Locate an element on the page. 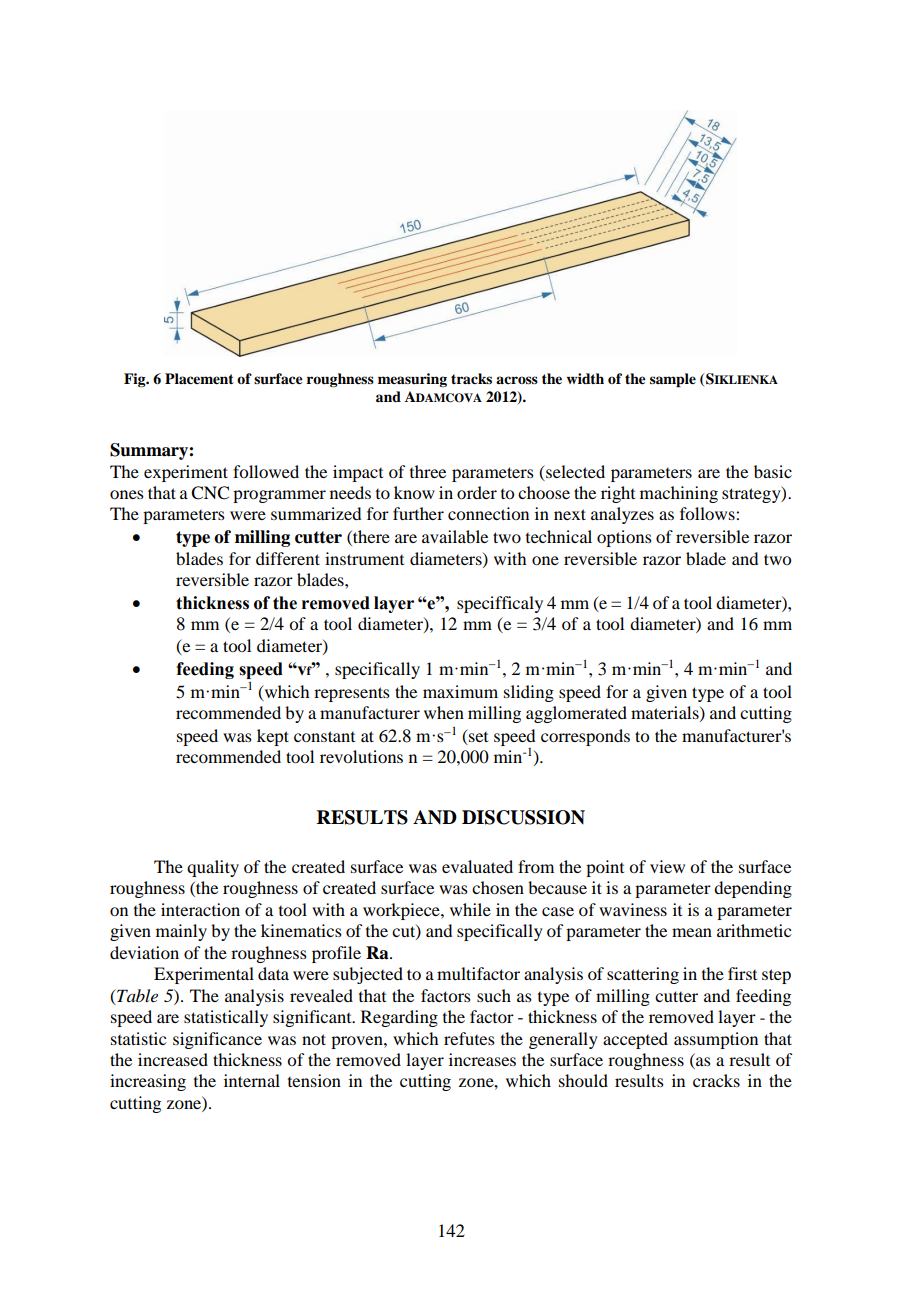 The height and width of the document is (1308, 924). tracks is located at coordinates (471, 378).
